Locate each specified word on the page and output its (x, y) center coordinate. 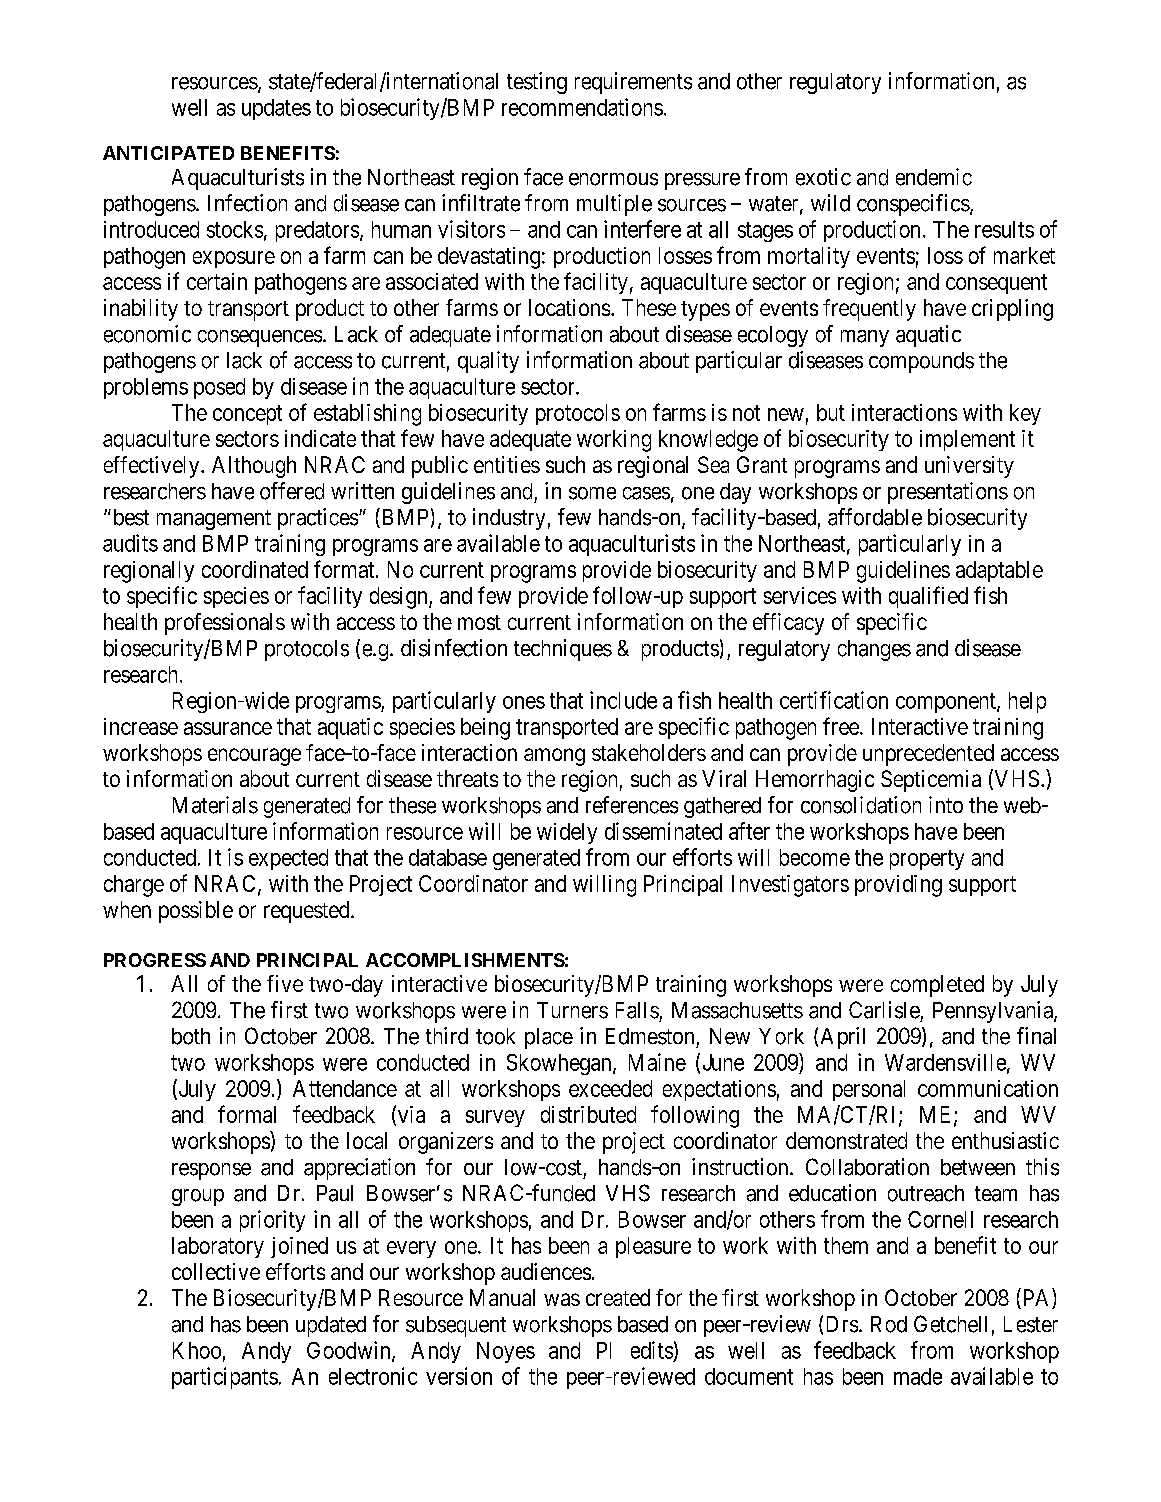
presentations (948, 493)
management (214, 520)
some (592, 493)
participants (225, 1378)
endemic (934, 177)
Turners (572, 1010)
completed (937, 986)
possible (196, 912)
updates (276, 109)
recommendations (582, 107)
